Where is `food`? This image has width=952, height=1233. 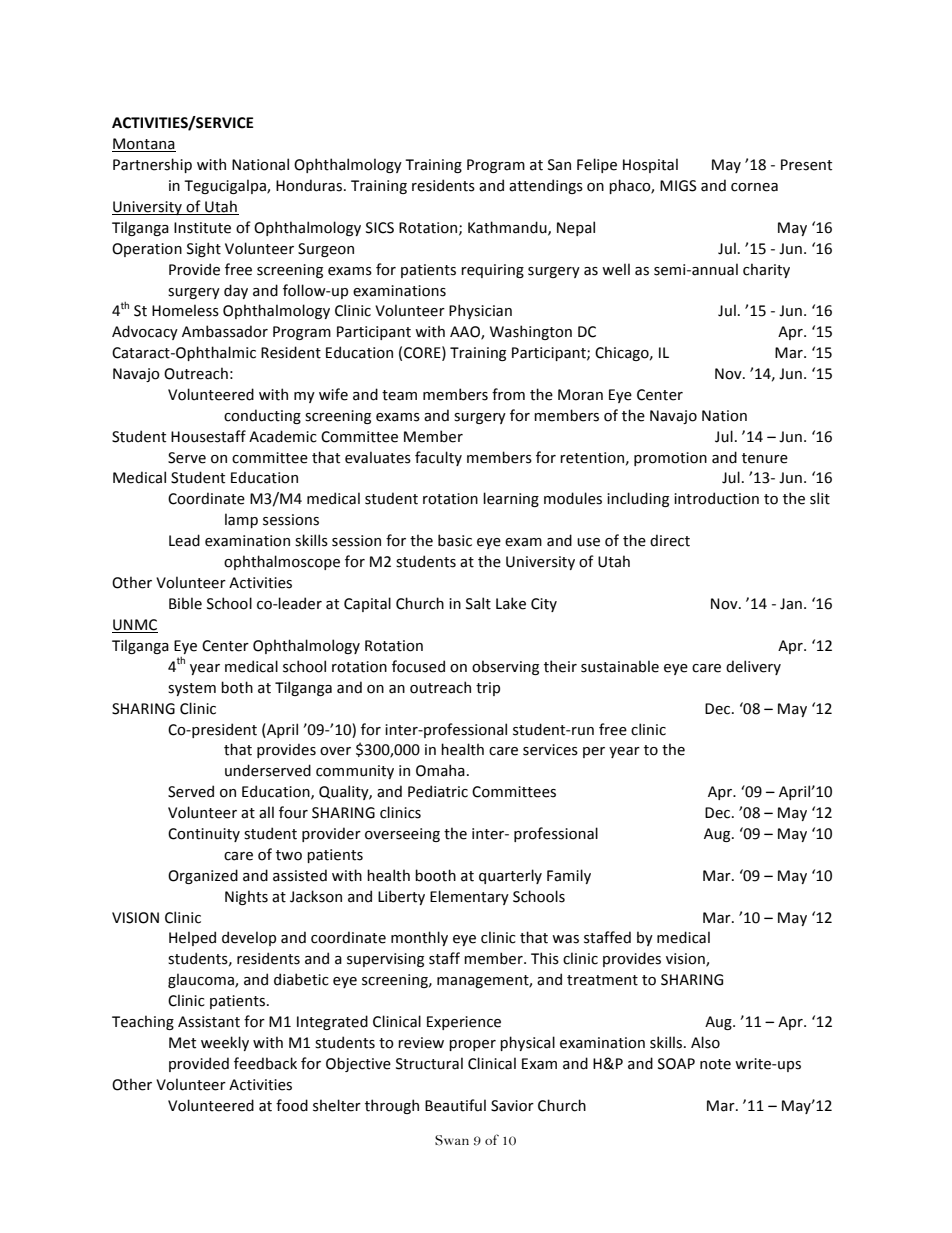
food is located at coordinates (292, 1105).
